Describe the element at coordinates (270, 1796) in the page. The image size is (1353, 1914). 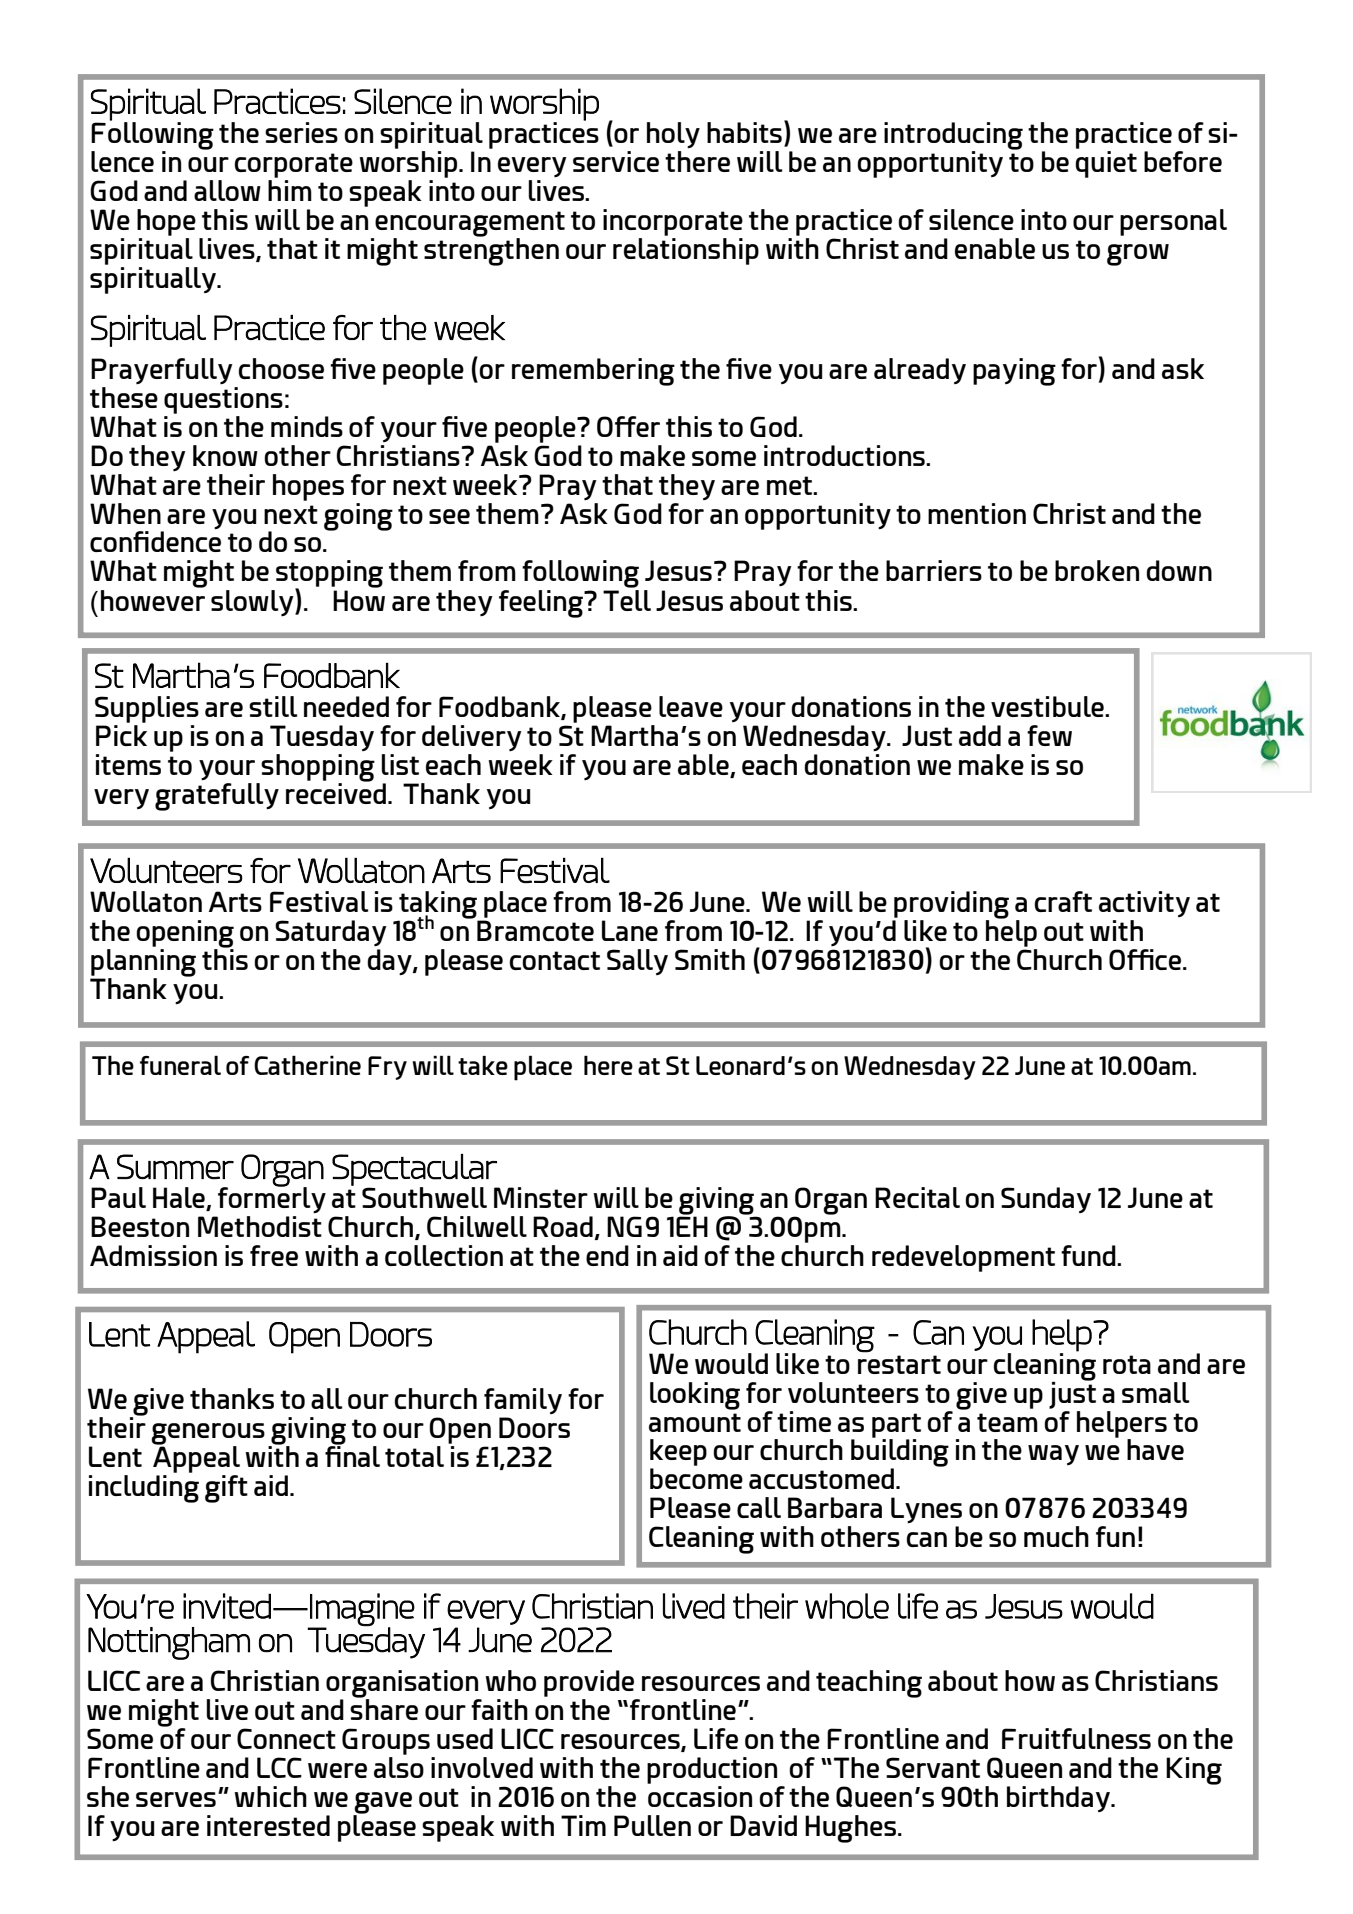
I see `which` at that location.
